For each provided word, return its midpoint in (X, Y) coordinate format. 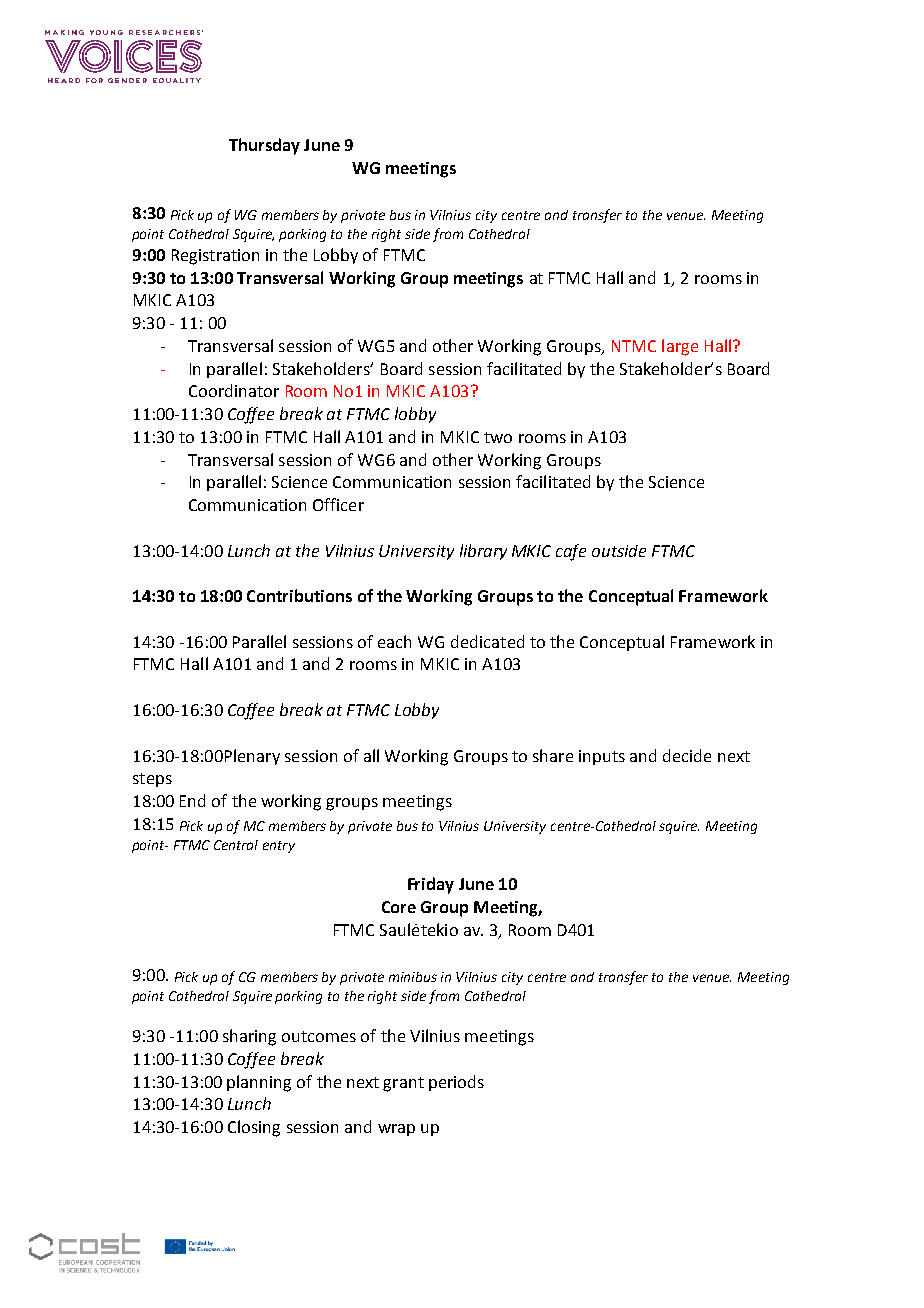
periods (456, 1083)
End (192, 800)
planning (259, 1083)
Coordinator (234, 390)
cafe (571, 552)
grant (403, 1084)
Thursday (264, 146)
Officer (338, 504)
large (680, 347)
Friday (431, 885)
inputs (602, 757)
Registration (215, 257)
